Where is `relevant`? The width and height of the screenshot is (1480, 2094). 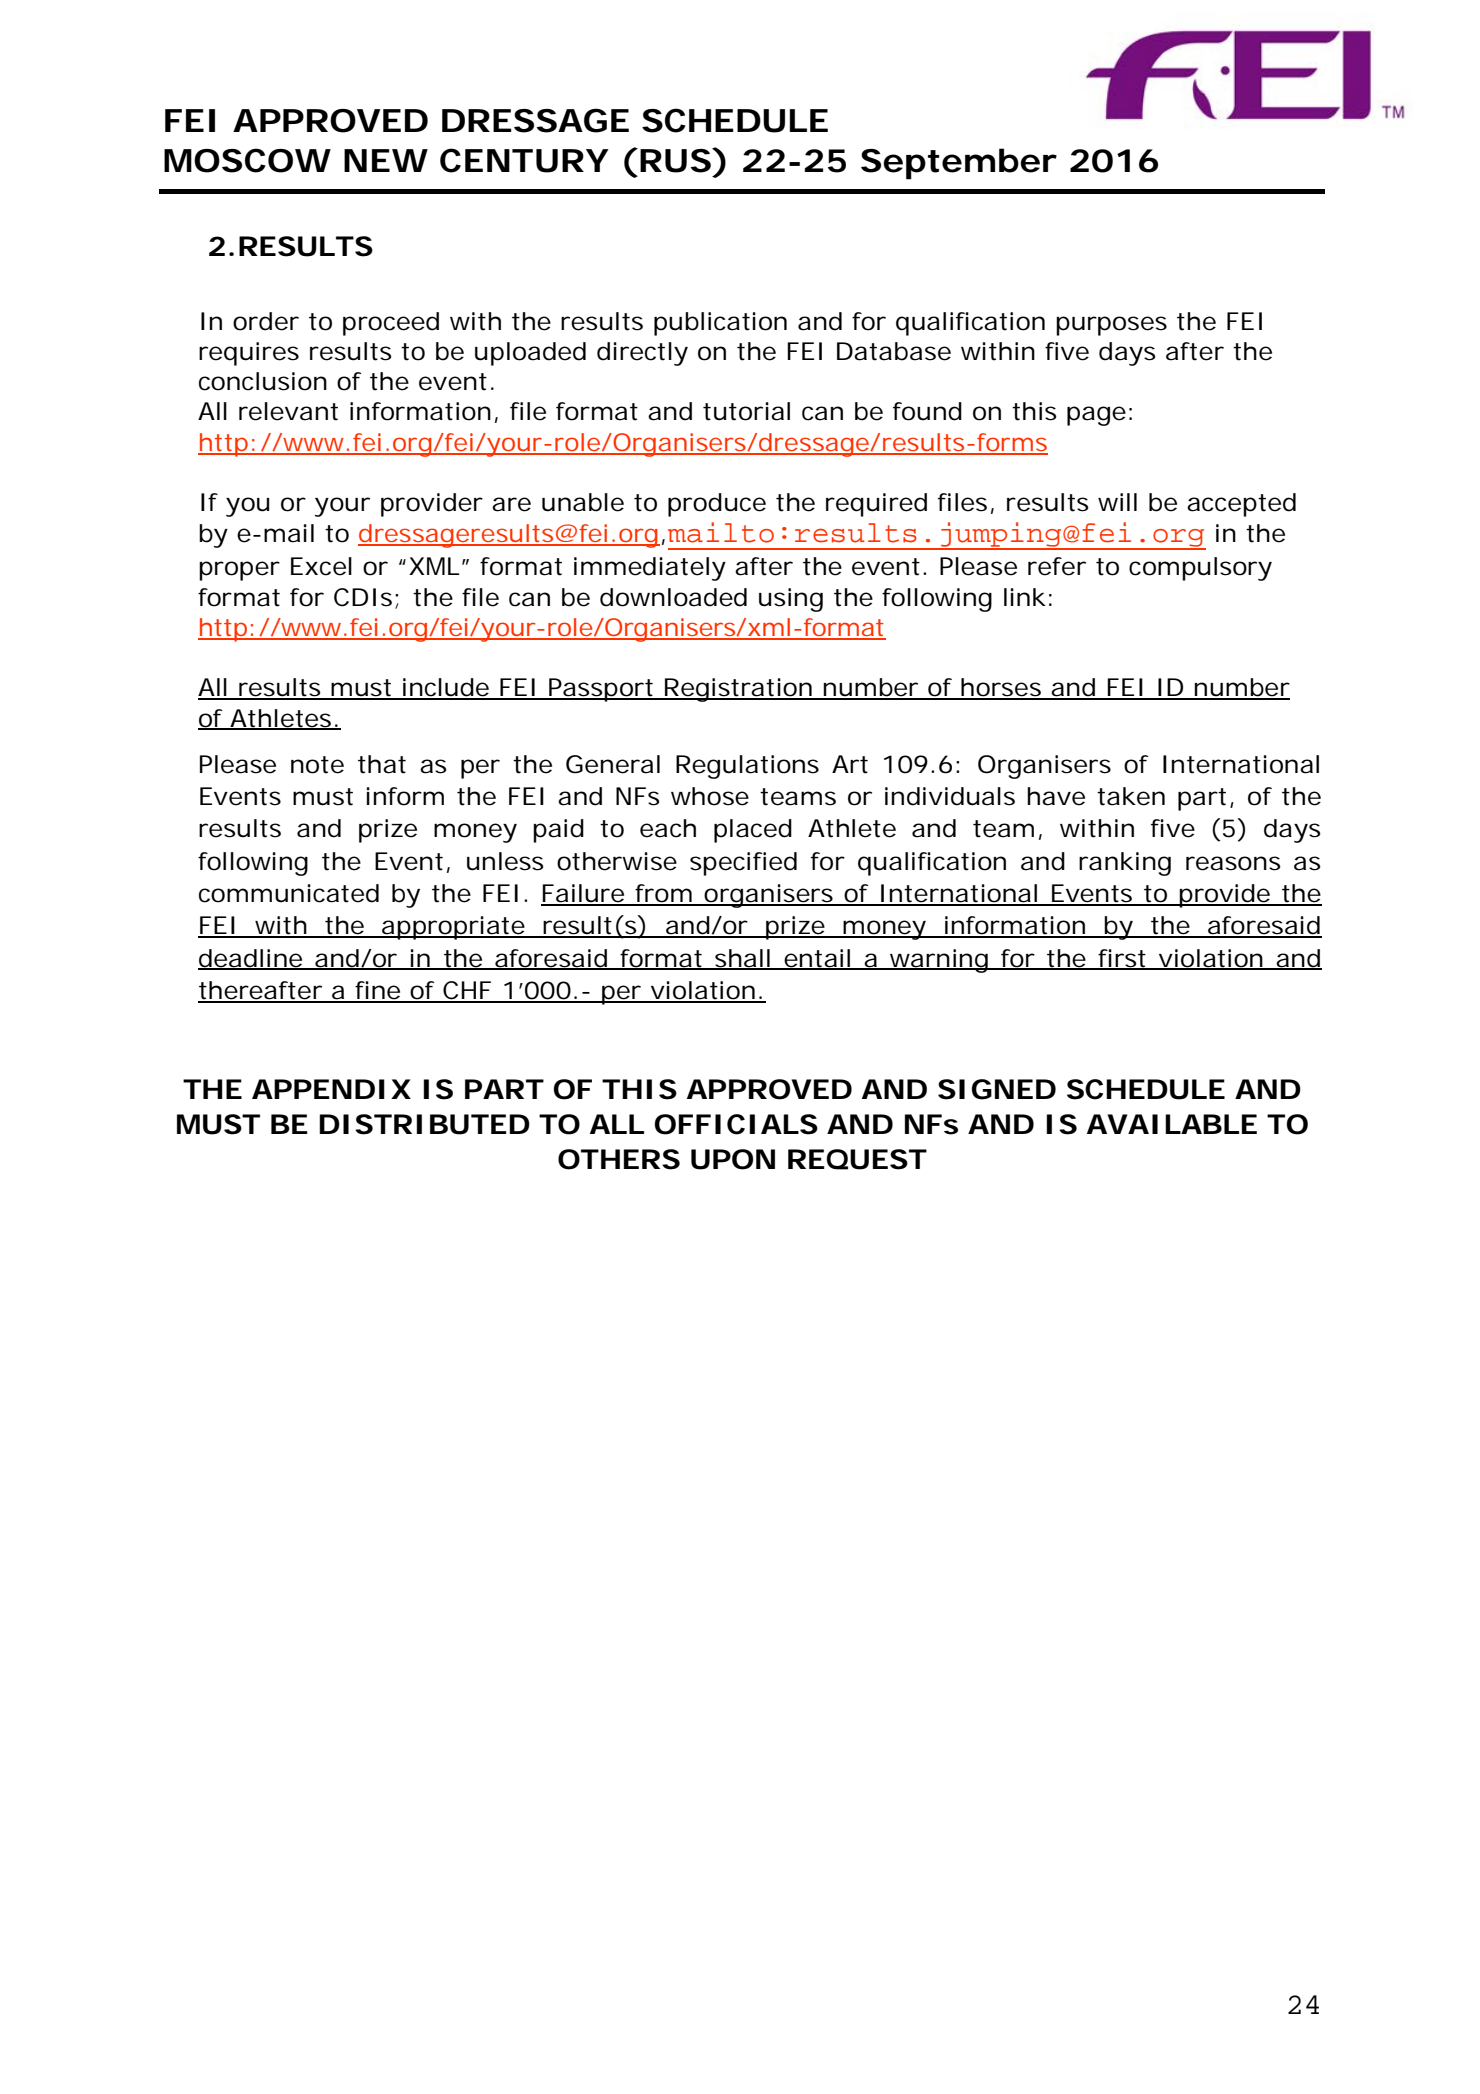
relevant is located at coordinates (288, 411).
